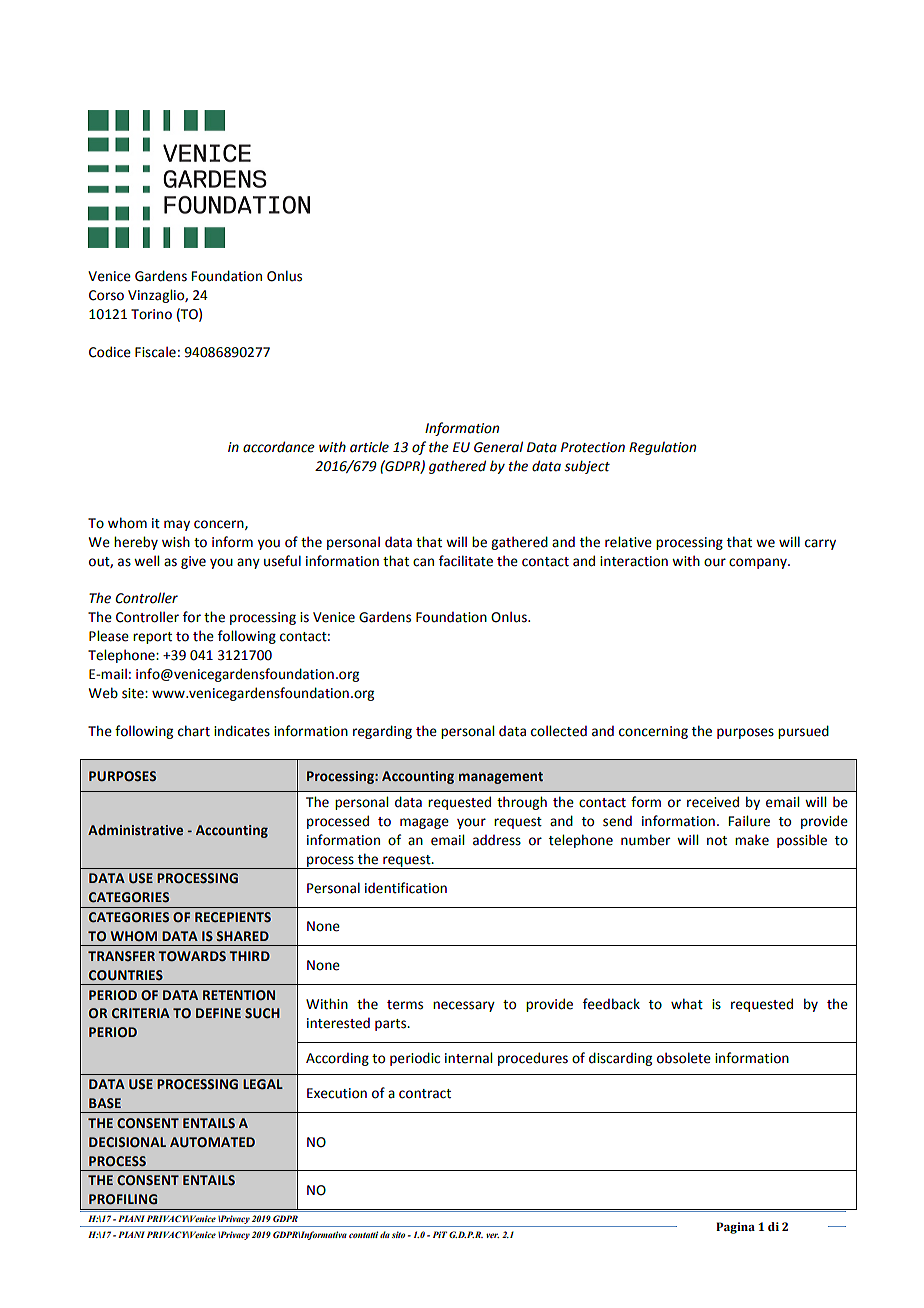  What do you see at coordinates (717, 841) in the image?
I see `not` at bounding box center [717, 841].
